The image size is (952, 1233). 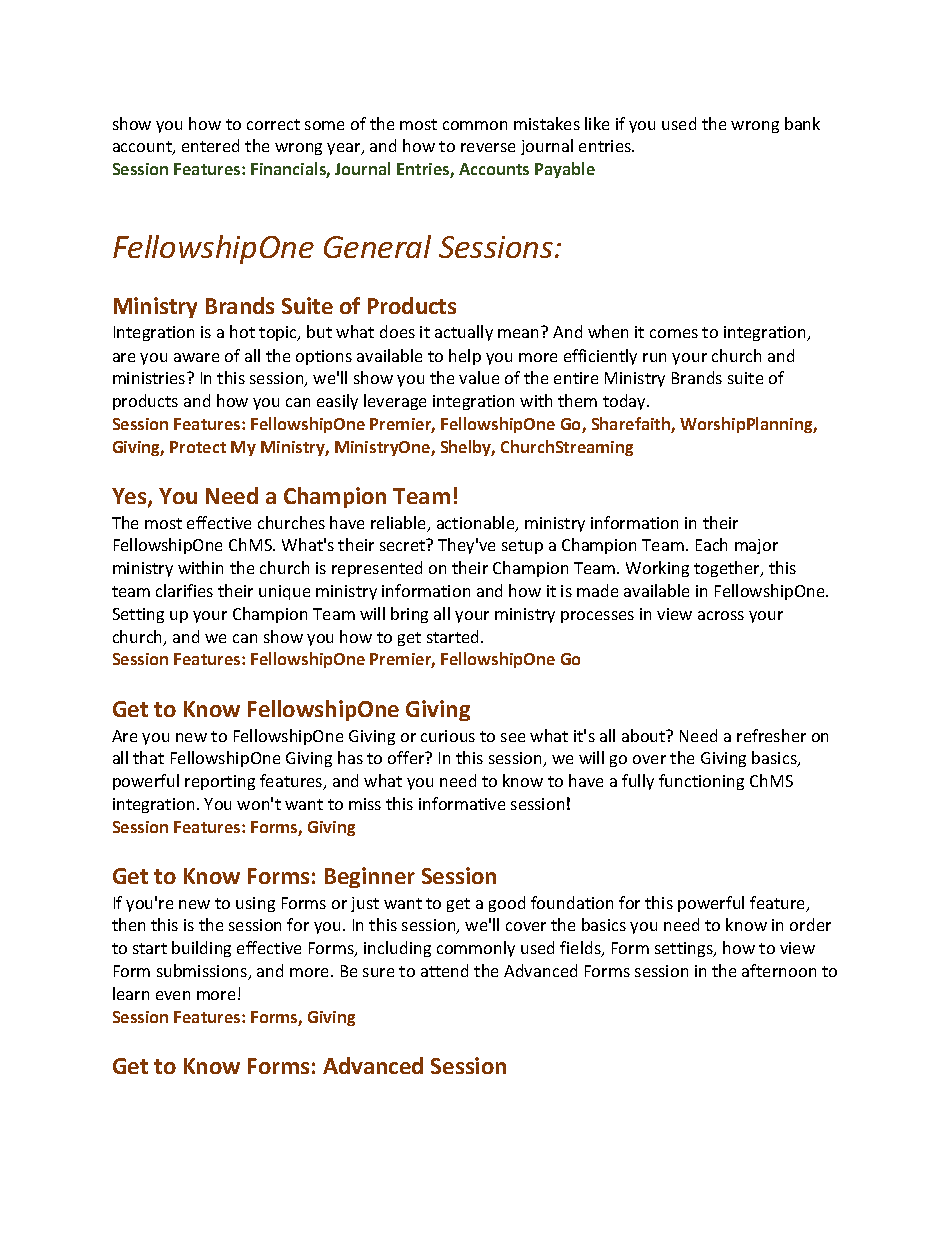 I want to click on that, so click(x=148, y=757).
